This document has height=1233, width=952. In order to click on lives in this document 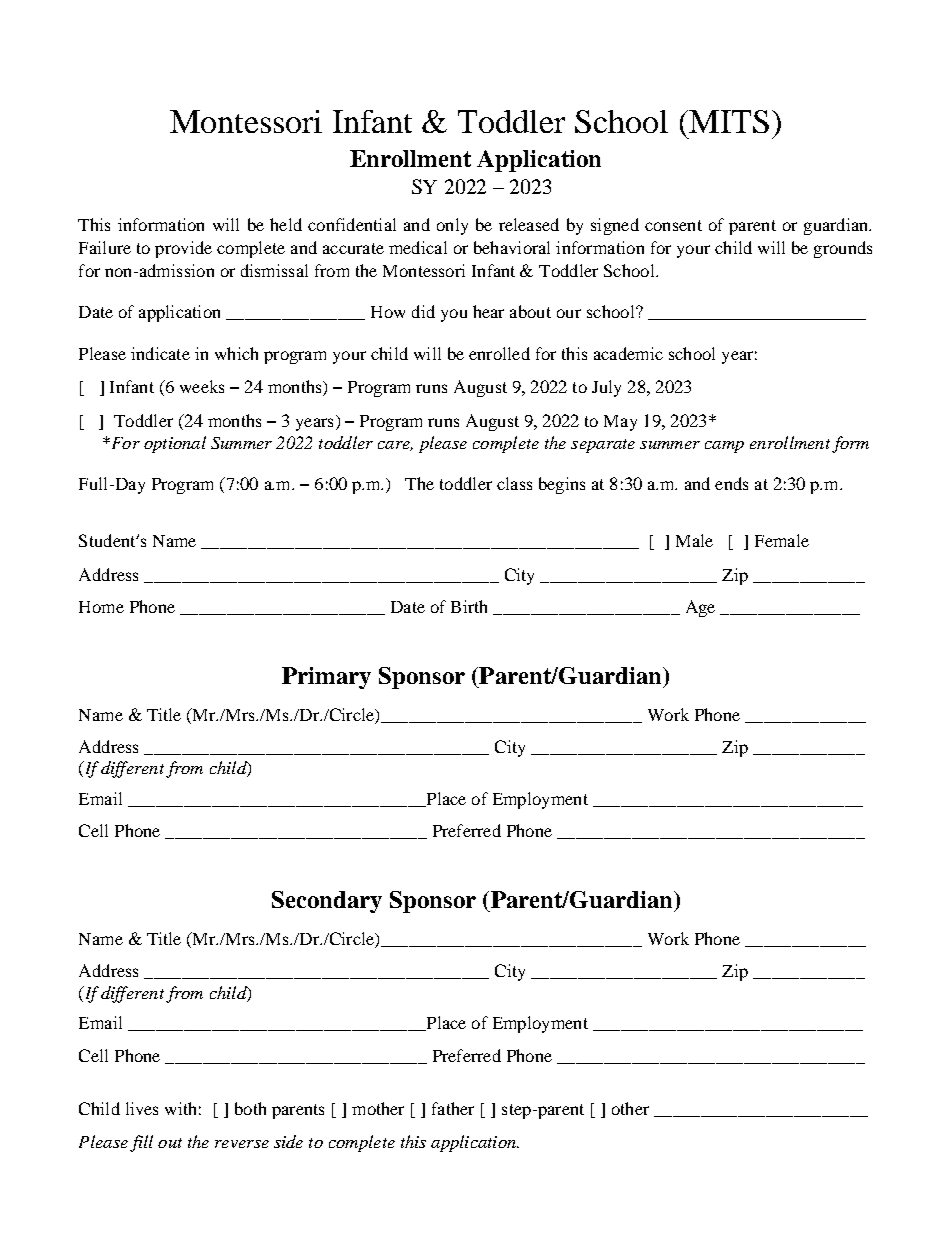, I will do `click(142, 1108)`.
